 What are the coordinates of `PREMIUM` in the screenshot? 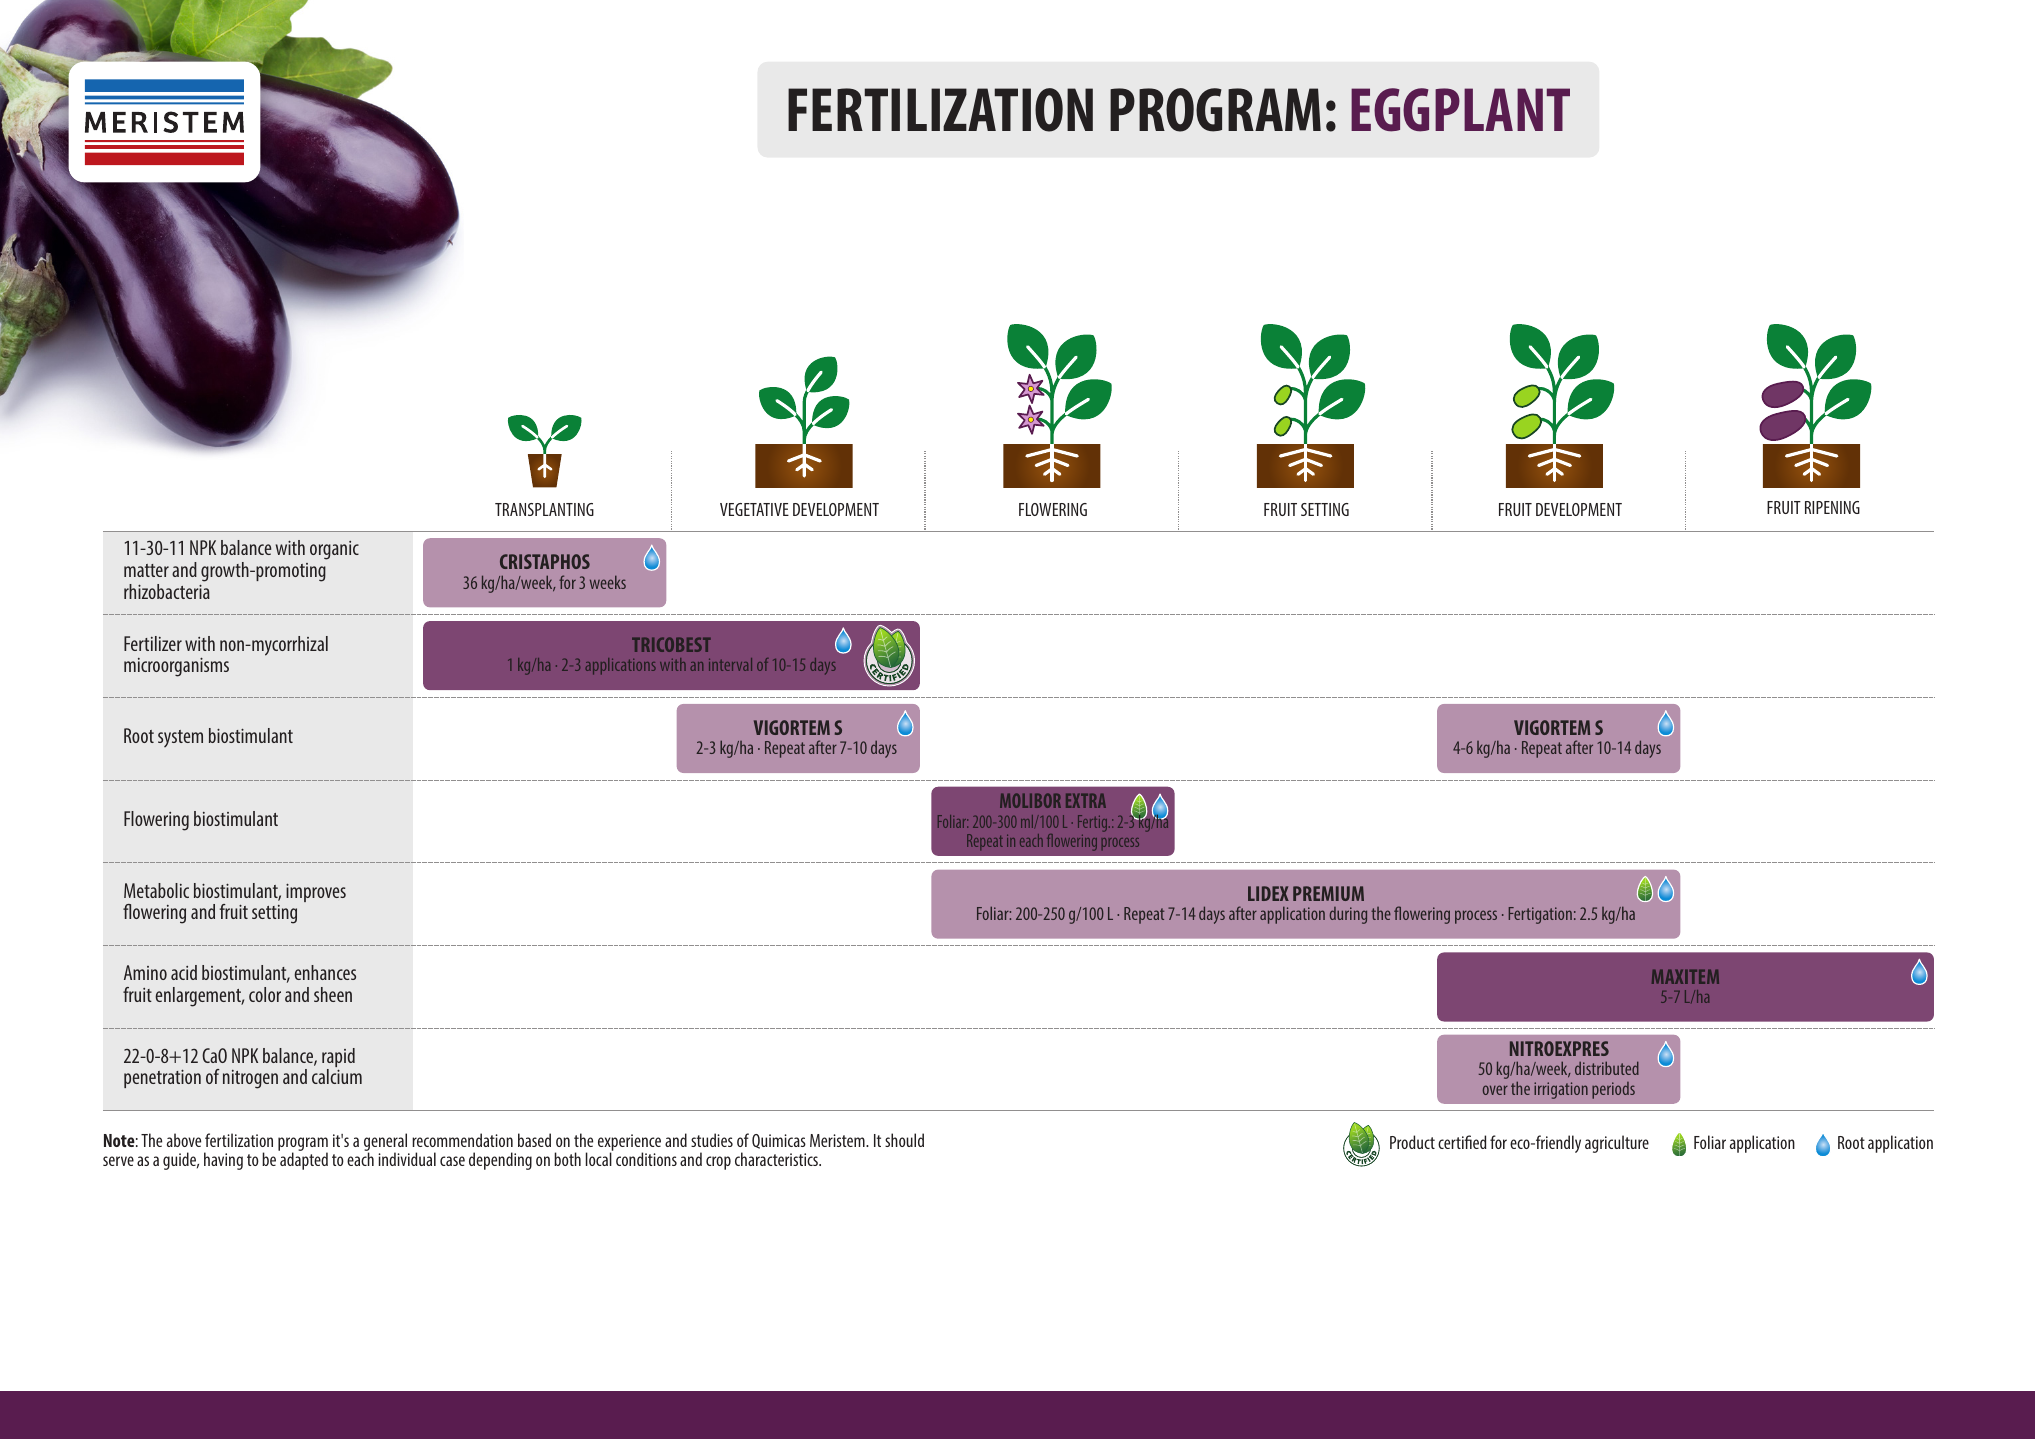 It's located at (1328, 893).
